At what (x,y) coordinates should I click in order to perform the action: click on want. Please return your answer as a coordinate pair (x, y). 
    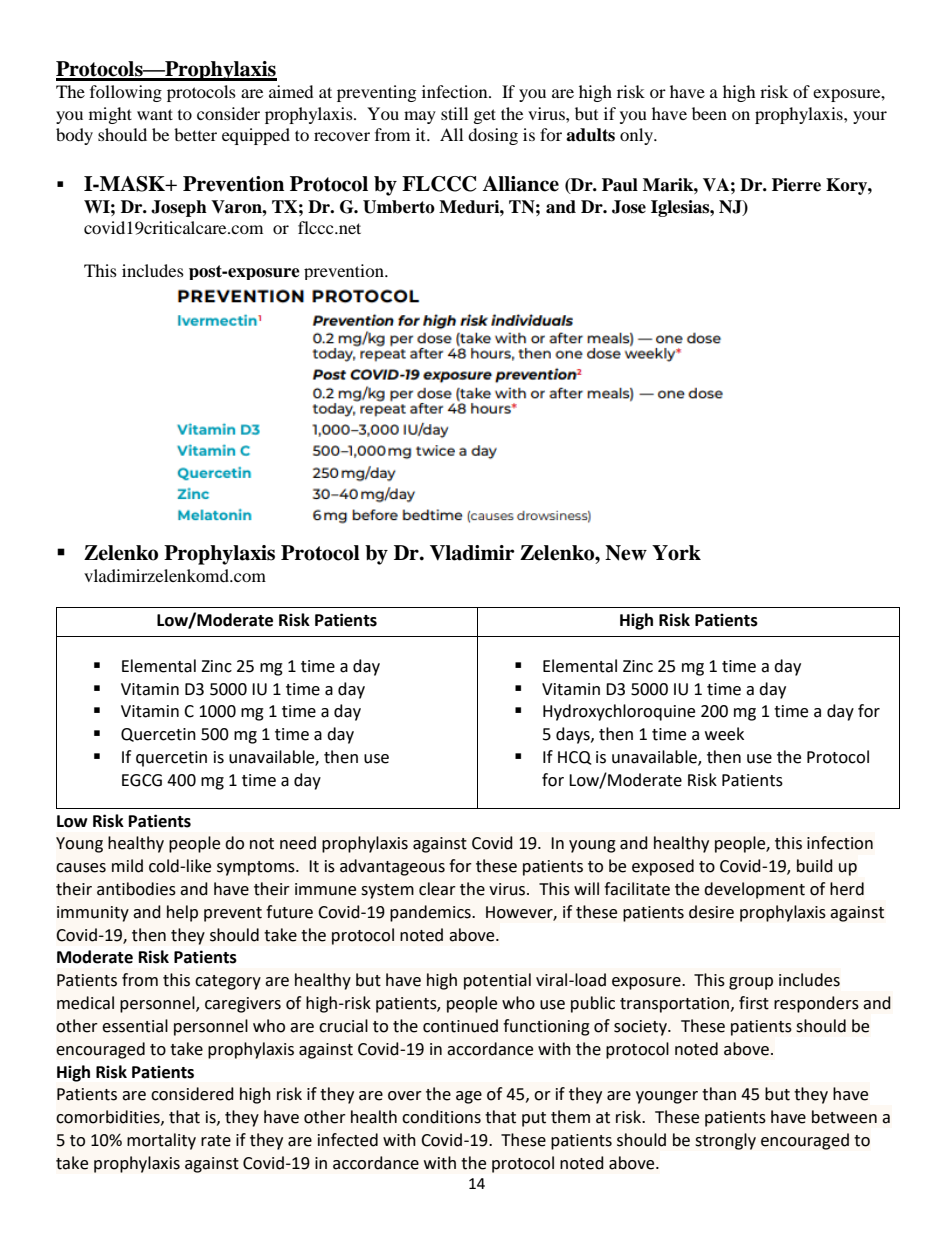
    Looking at the image, I should click on (155, 114).
